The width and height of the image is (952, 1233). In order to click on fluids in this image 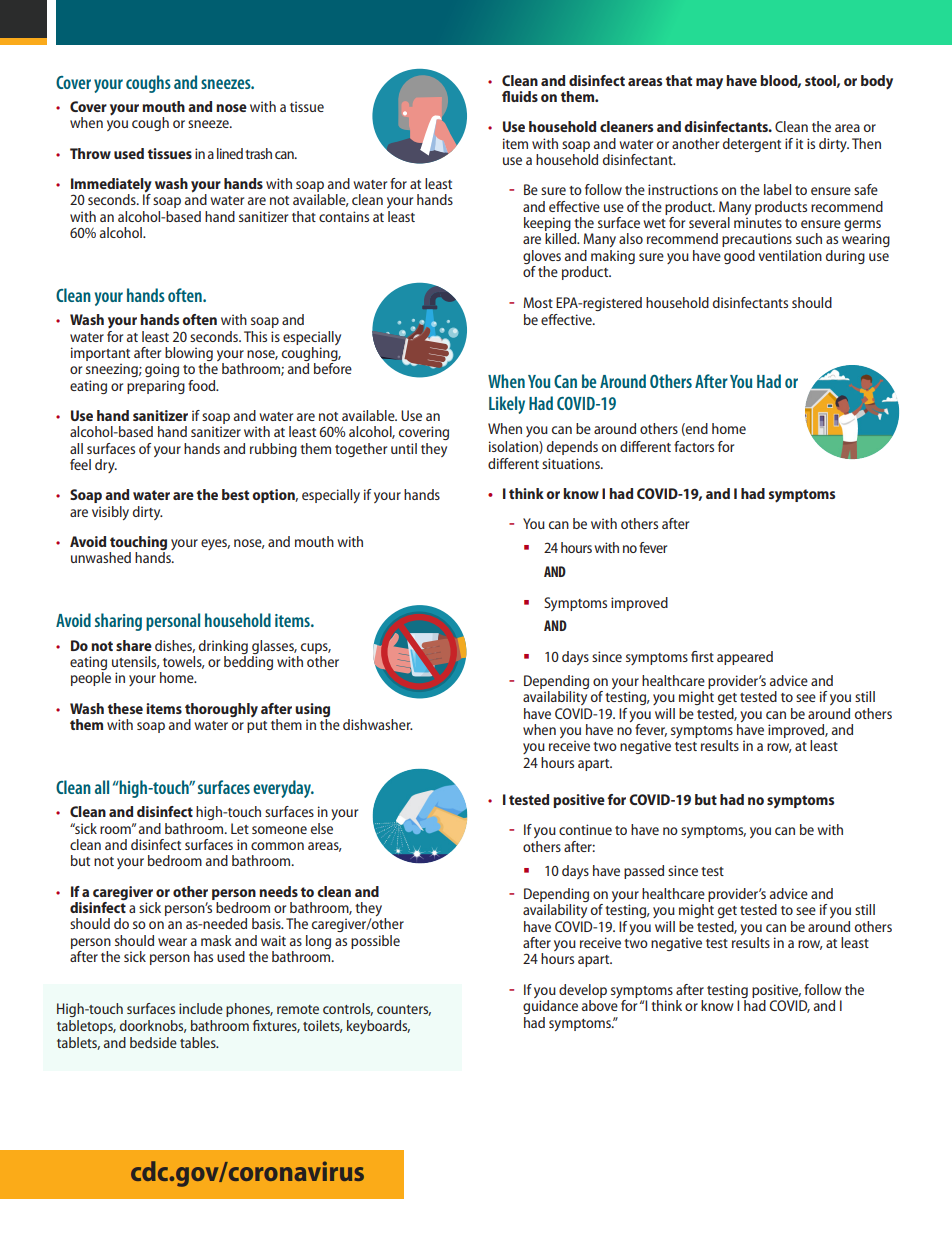, I will do `click(520, 96)`.
